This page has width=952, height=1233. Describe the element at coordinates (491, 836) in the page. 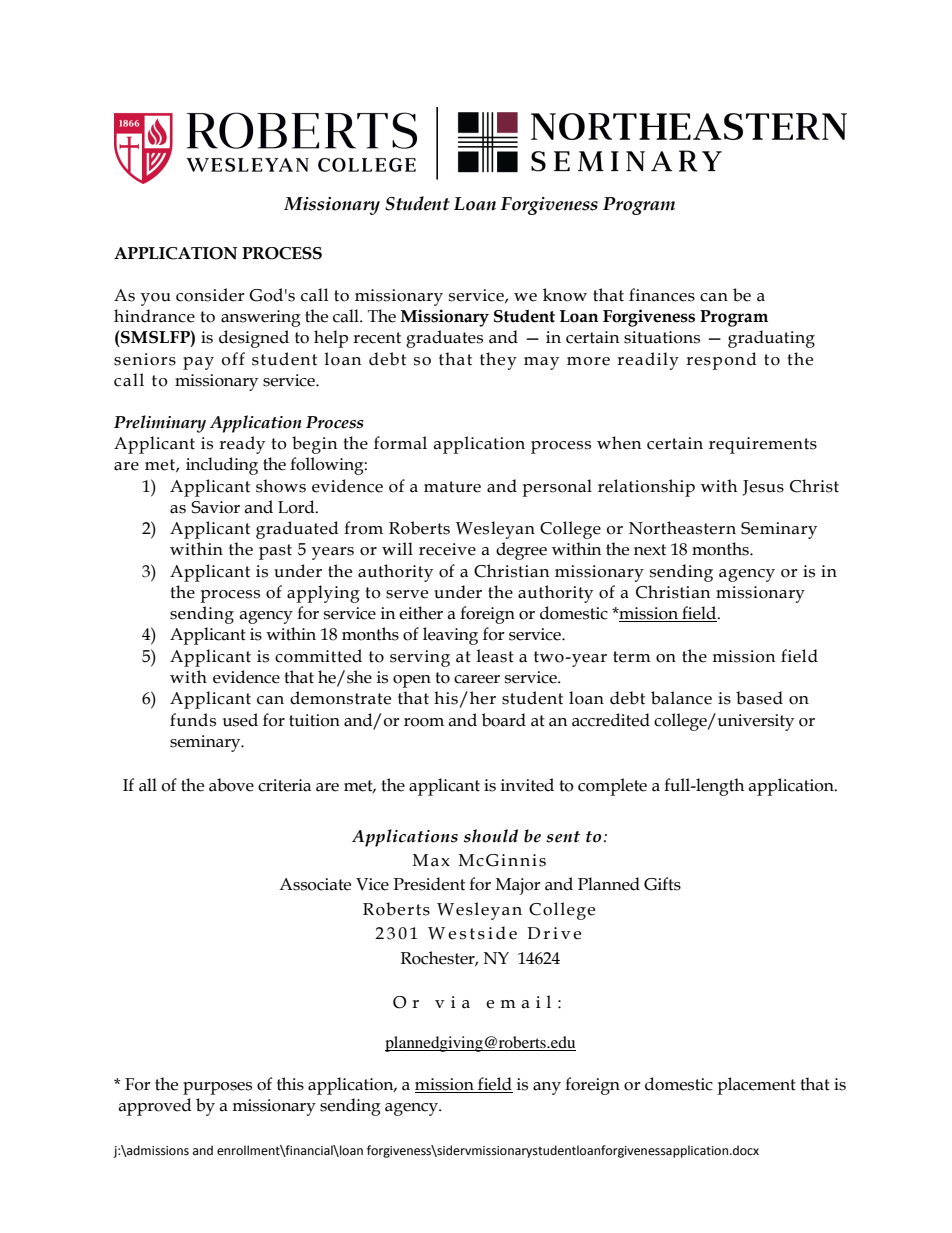

I see `should` at that location.
